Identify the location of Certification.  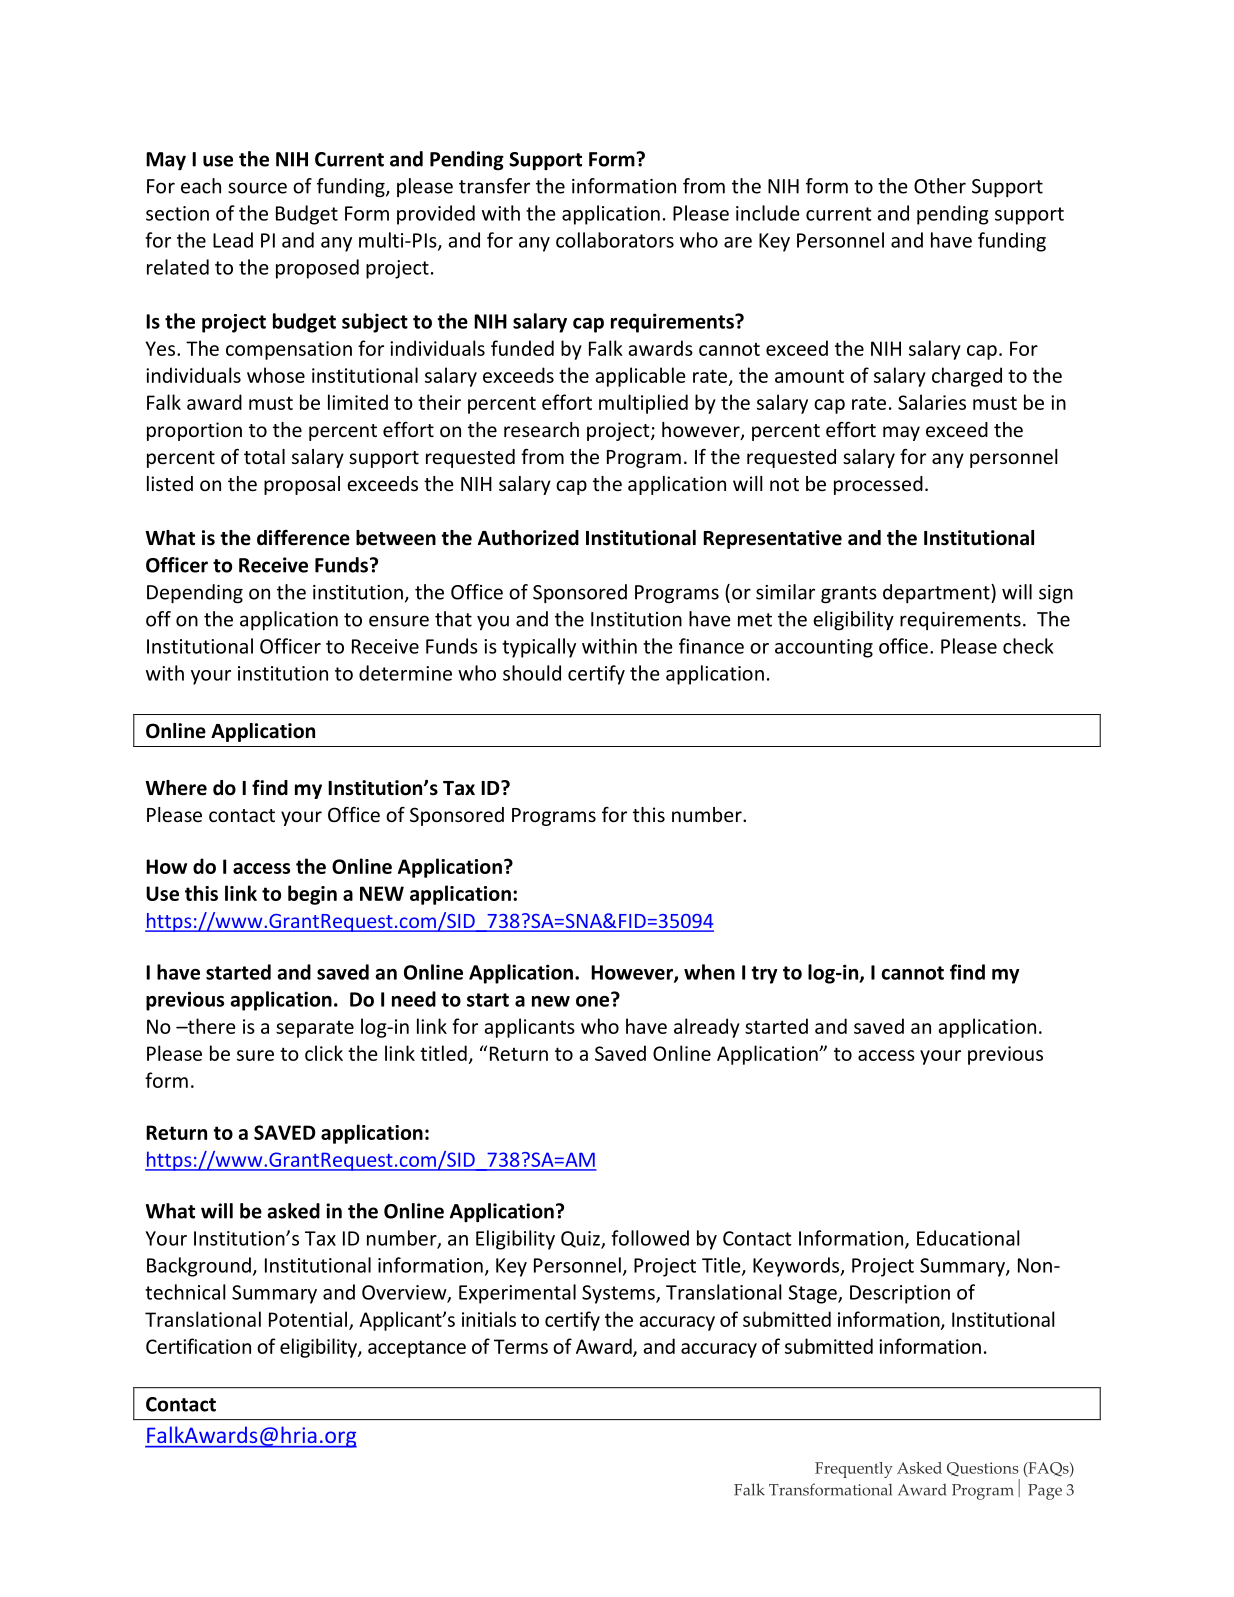
(198, 1346).
